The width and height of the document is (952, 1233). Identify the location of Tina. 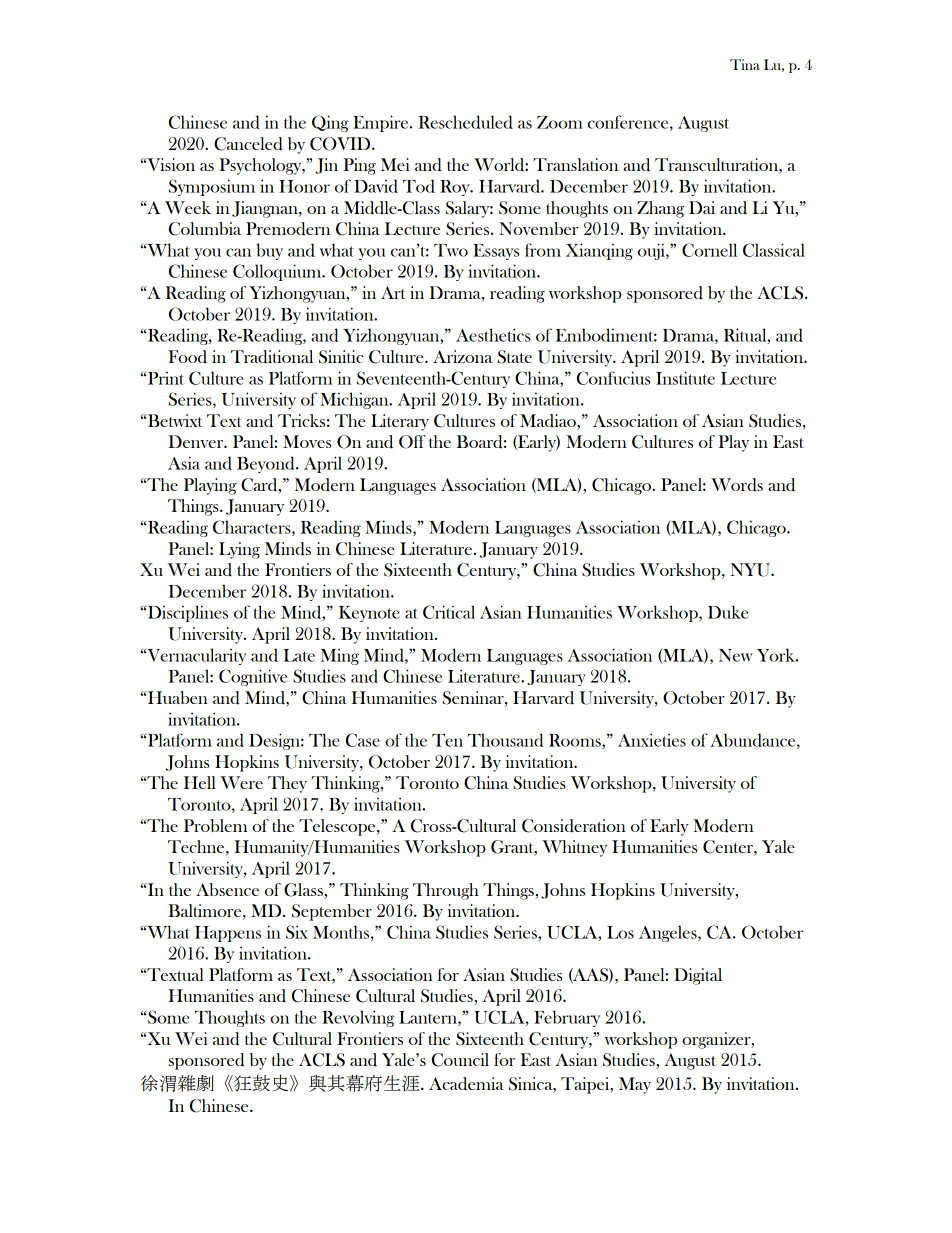
(745, 64).
